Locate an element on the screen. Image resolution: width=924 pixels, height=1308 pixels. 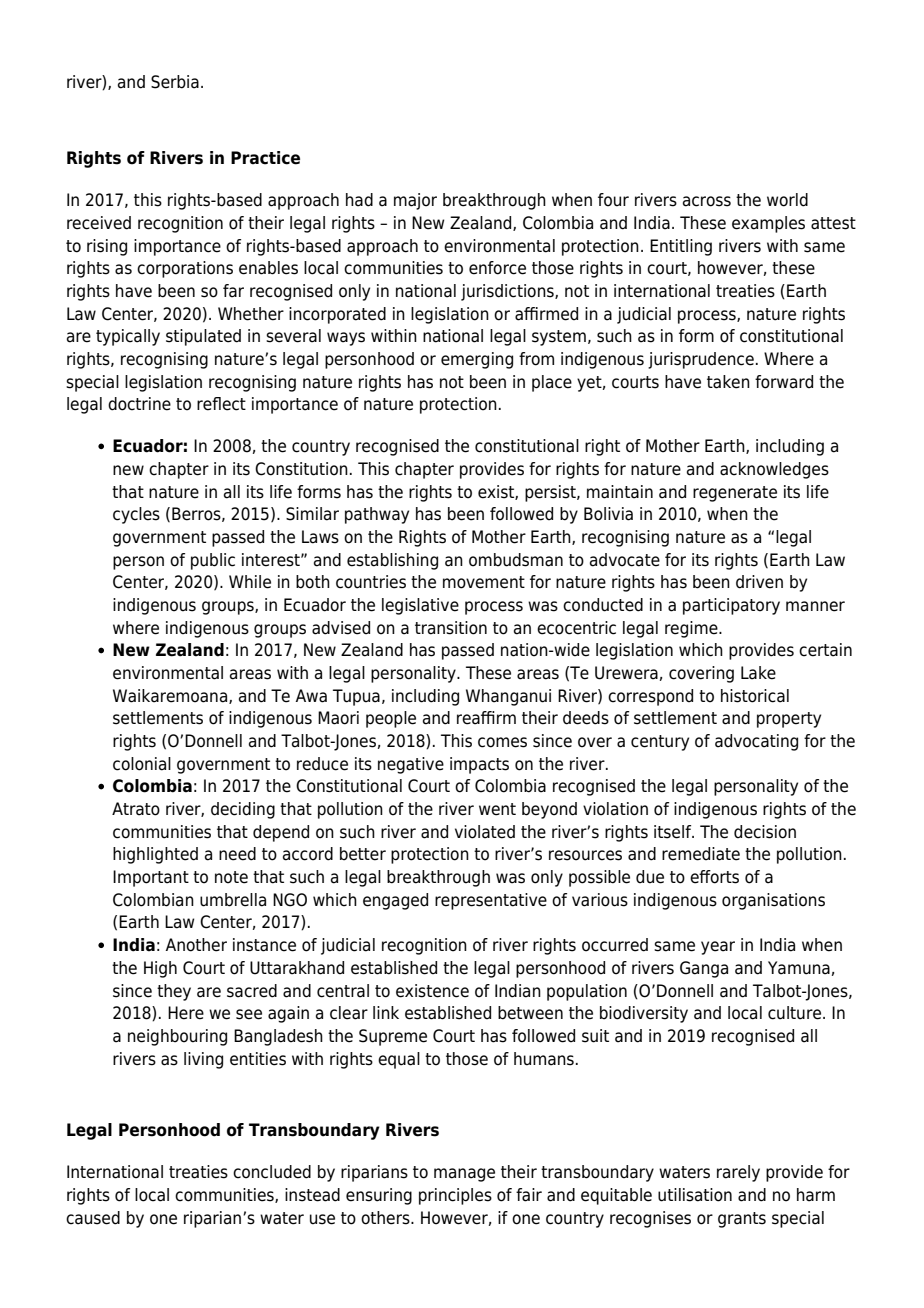
Lake is located at coordinates (758, 673).
